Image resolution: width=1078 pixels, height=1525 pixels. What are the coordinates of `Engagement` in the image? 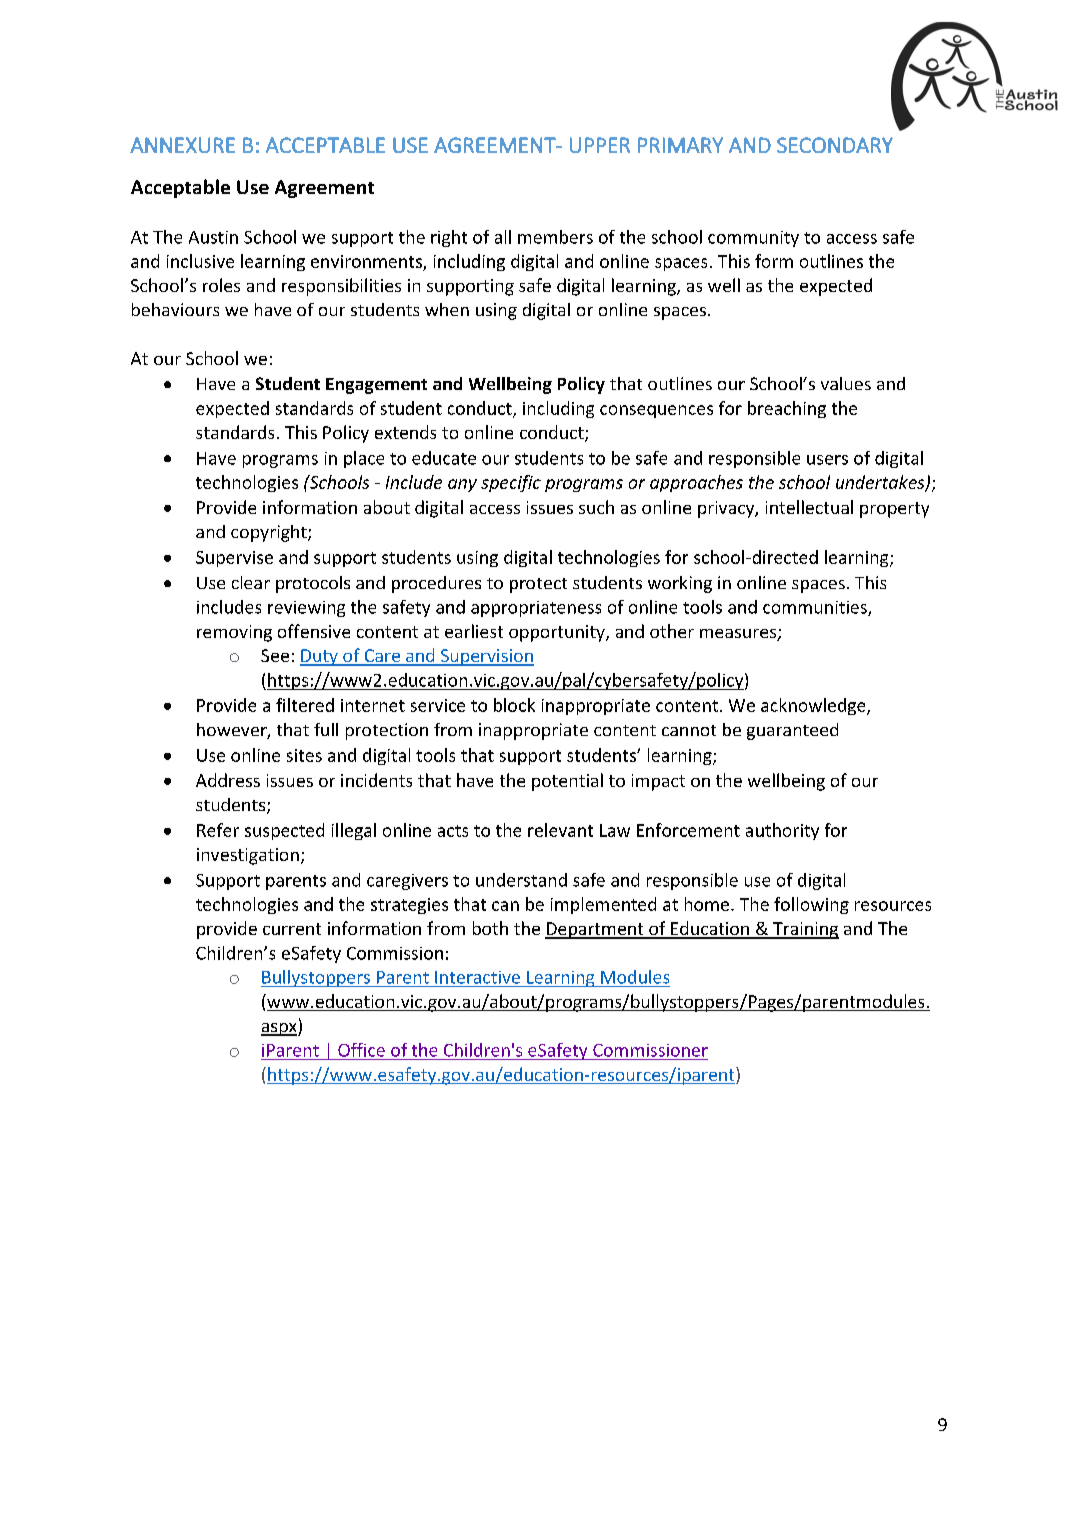 It's located at (376, 386).
